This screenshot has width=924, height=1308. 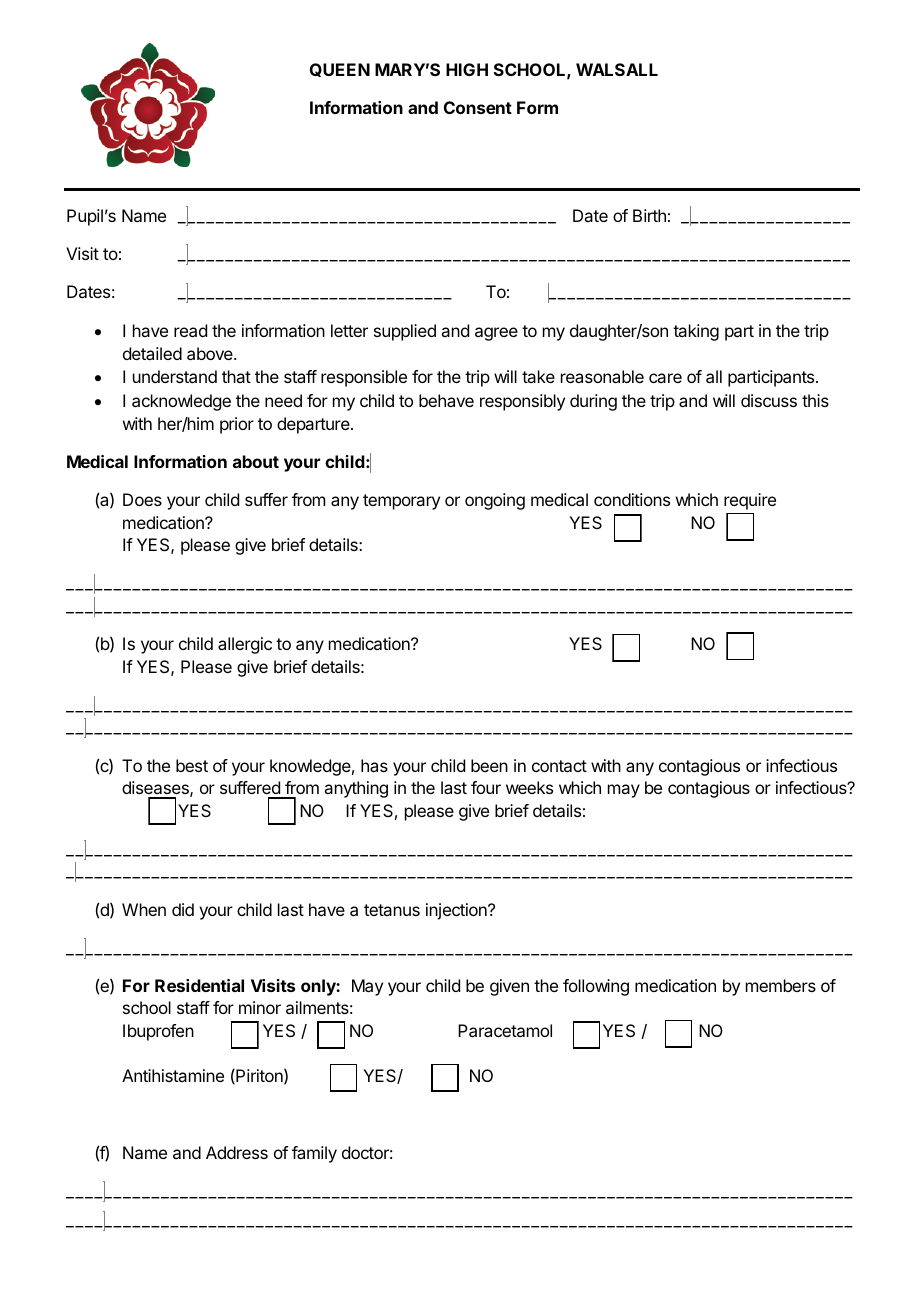 What do you see at coordinates (505, 1030) in the screenshot?
I see `Paracetamol` at bounding box center [505, 1030].
